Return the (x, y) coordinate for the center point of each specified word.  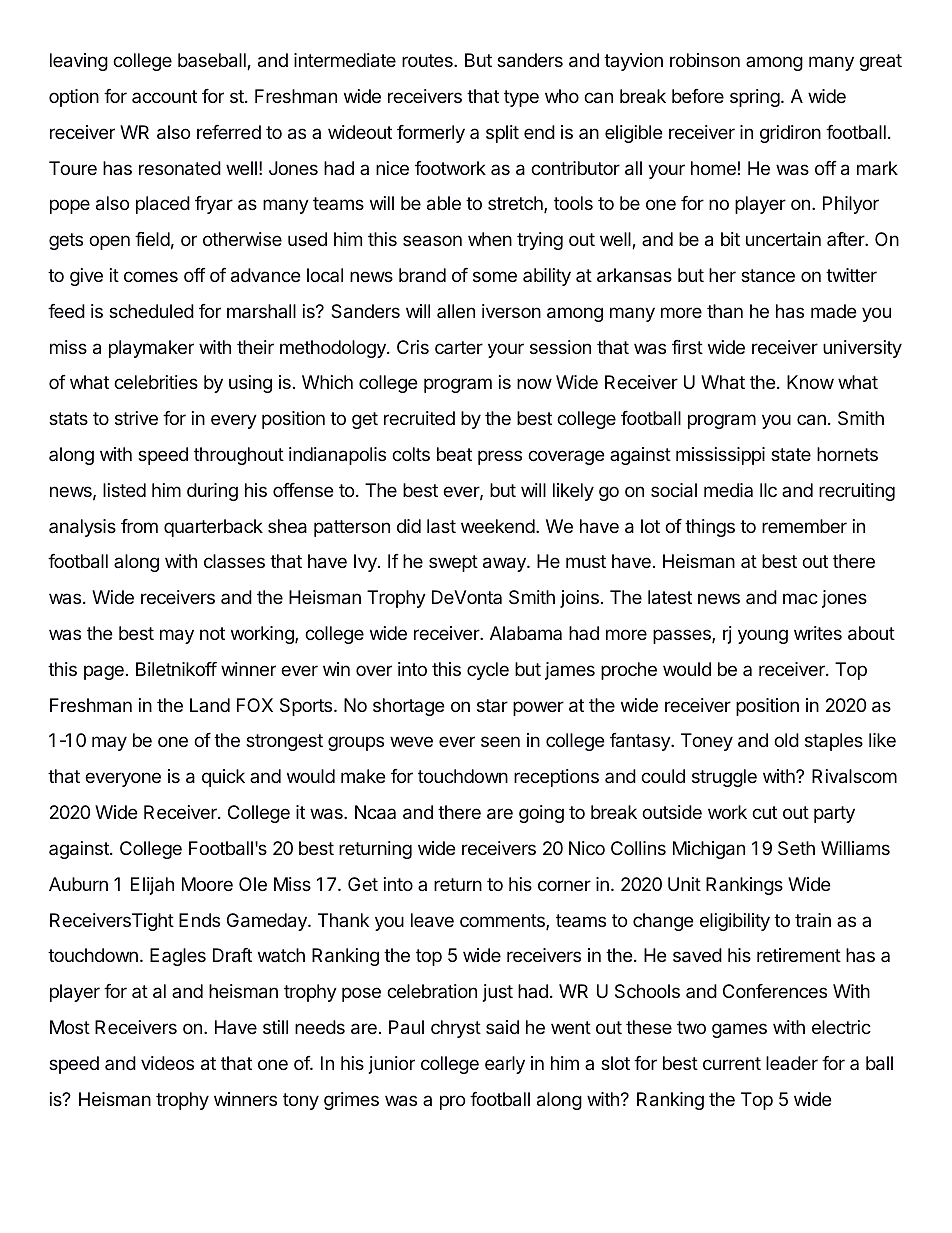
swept (453, 563)
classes (234, 561)
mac (800, 598)
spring (755, 98)
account (164, 96)
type (521, 98)
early (505, 1065)
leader (792, 1063)
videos (167, 1063)
